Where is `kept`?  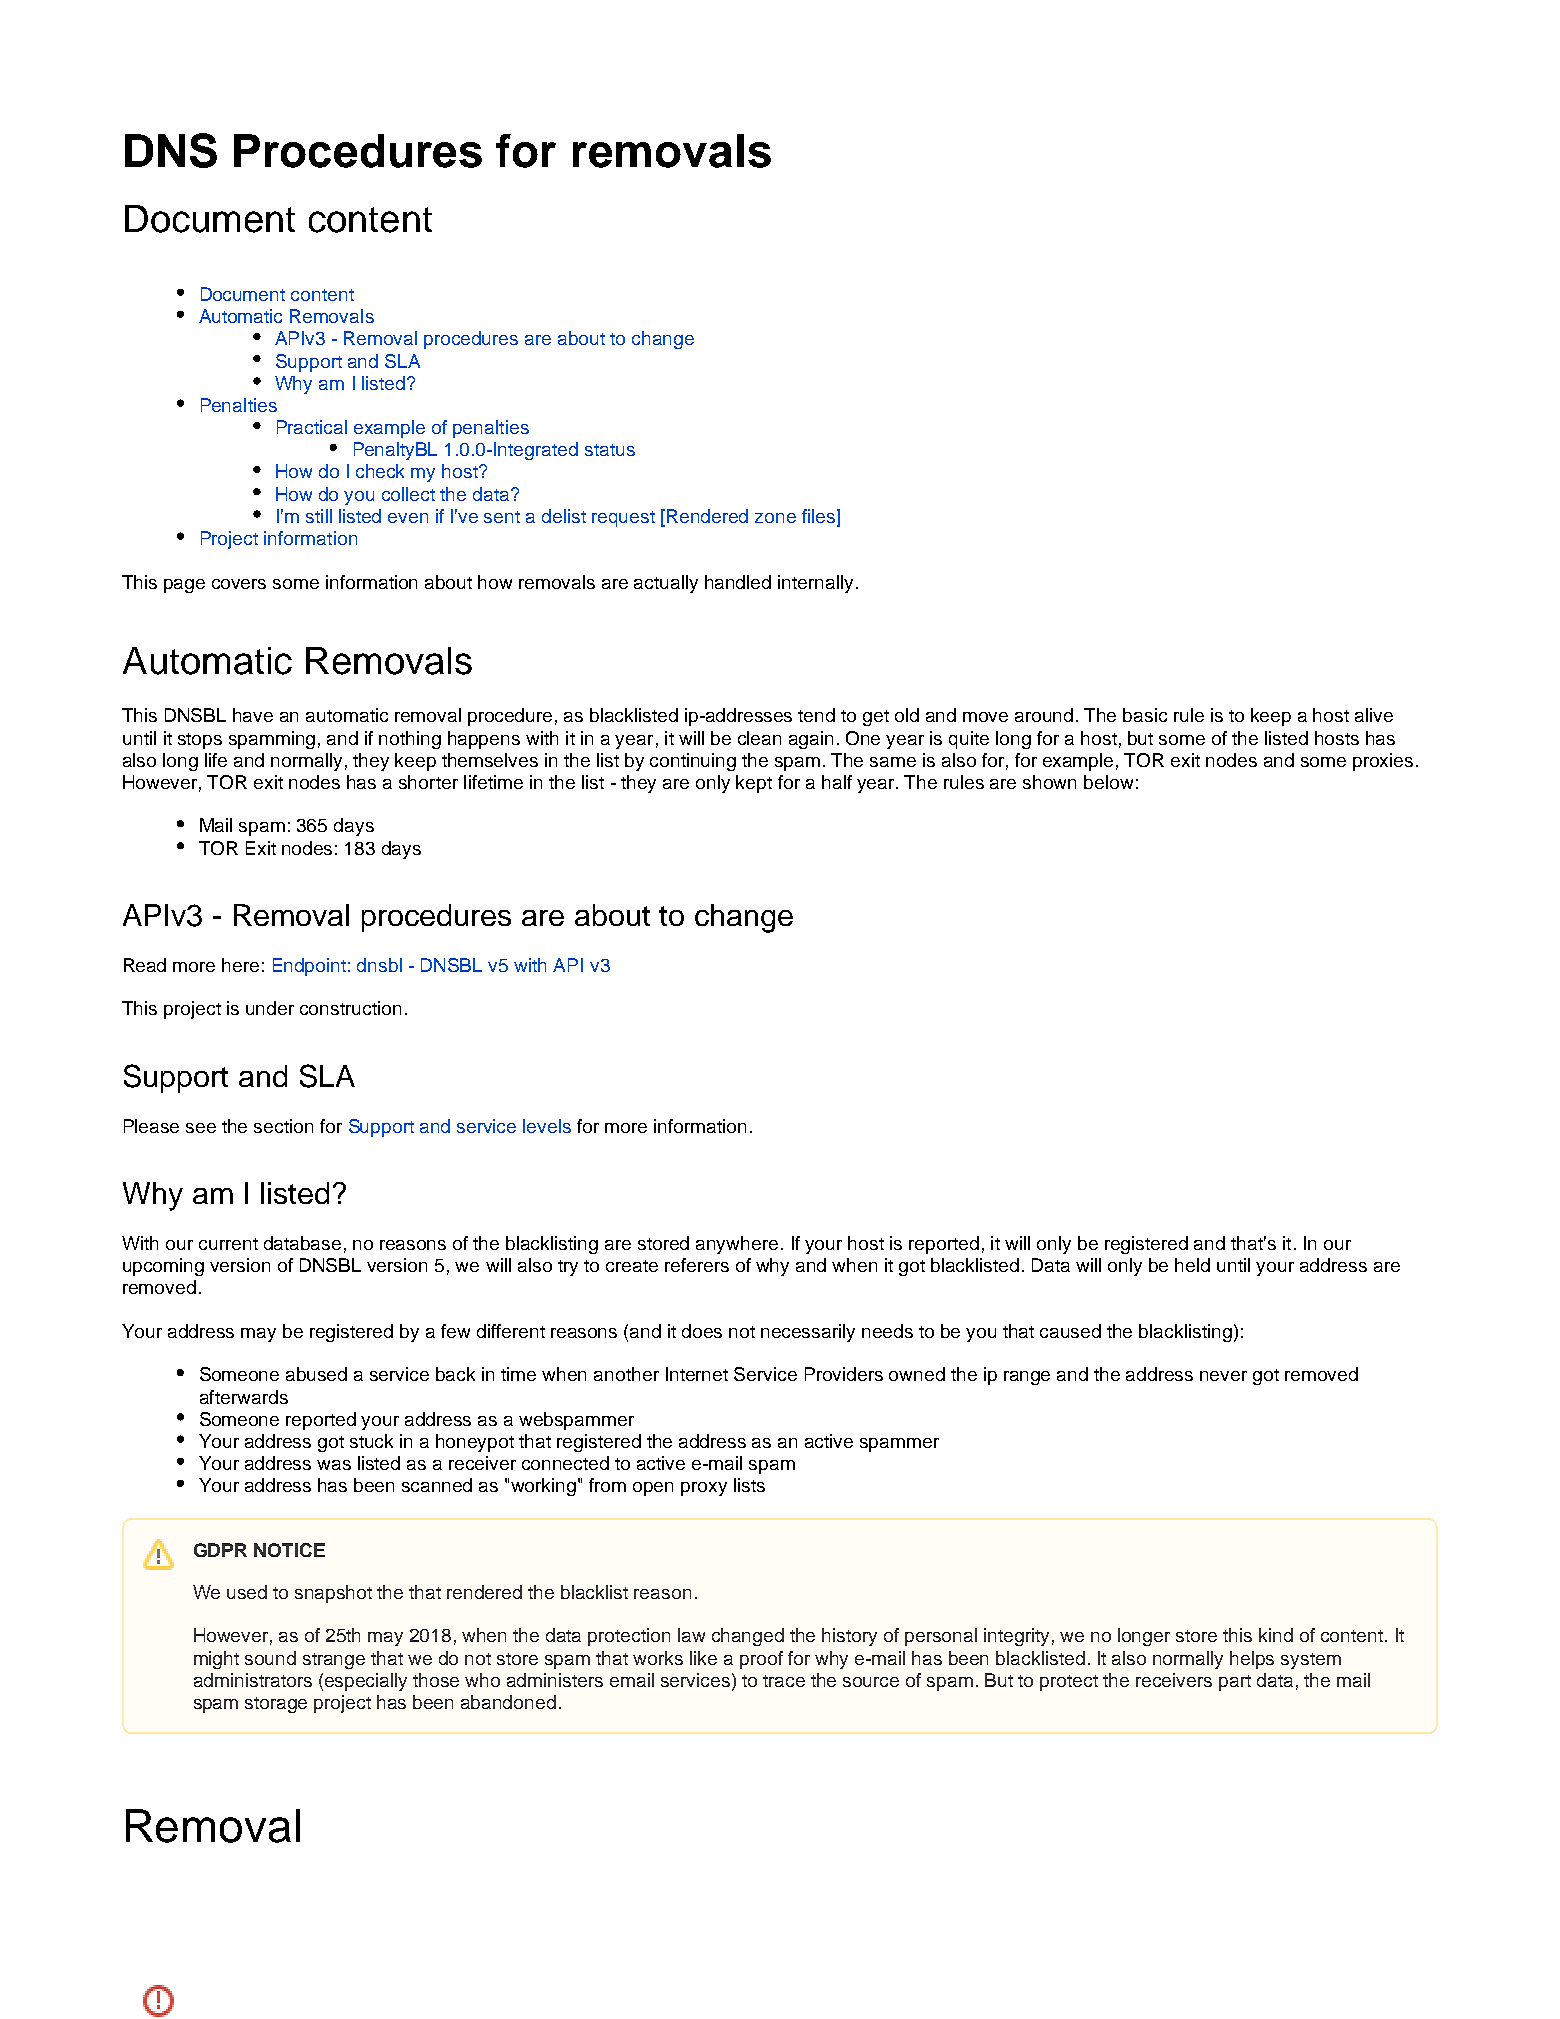 kept is located at coordinates (754, 784).
